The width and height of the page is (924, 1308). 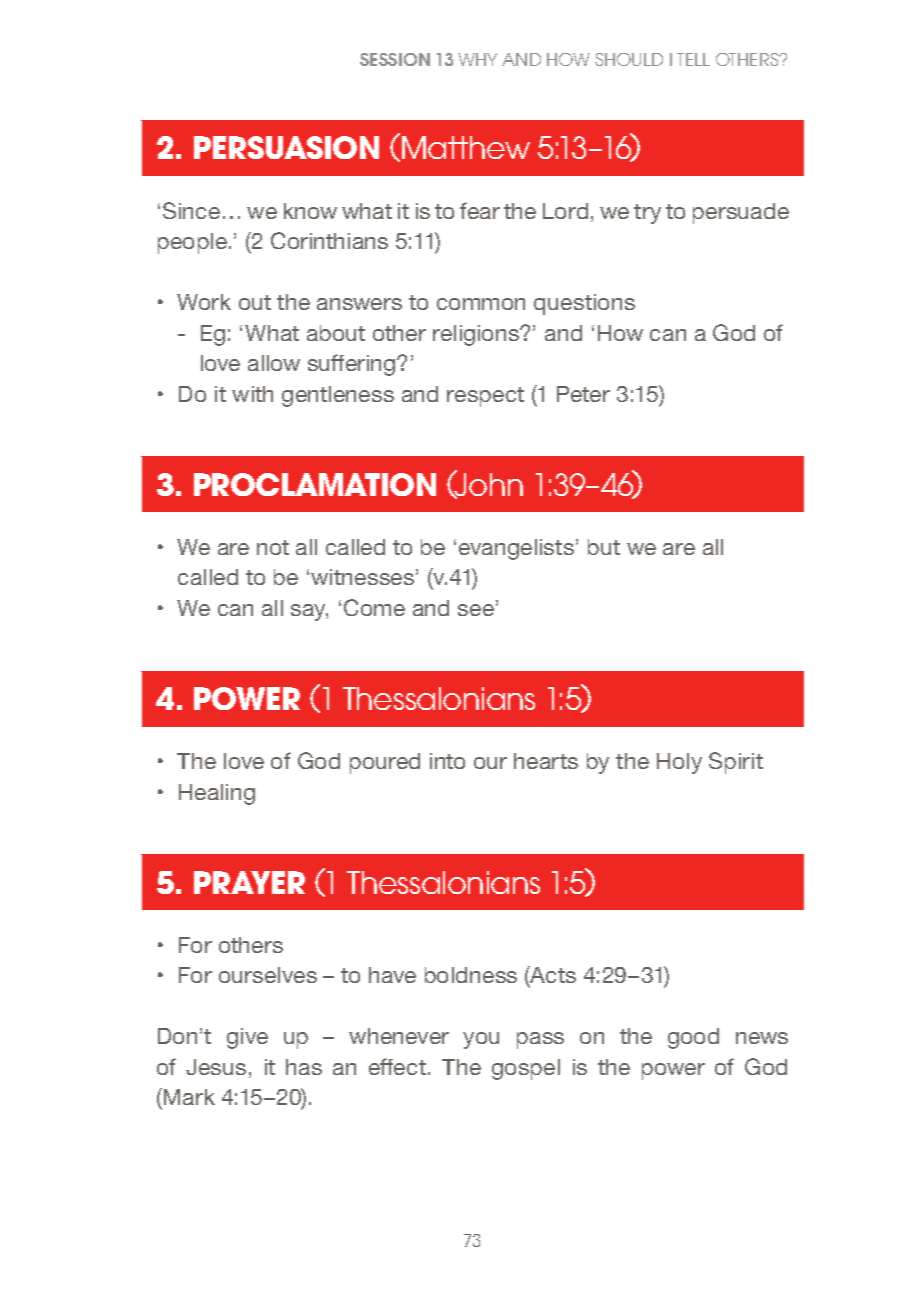 What do you see at coordinates (447, 761) in the page?
I see `into` at bounding box center [447, 761].
